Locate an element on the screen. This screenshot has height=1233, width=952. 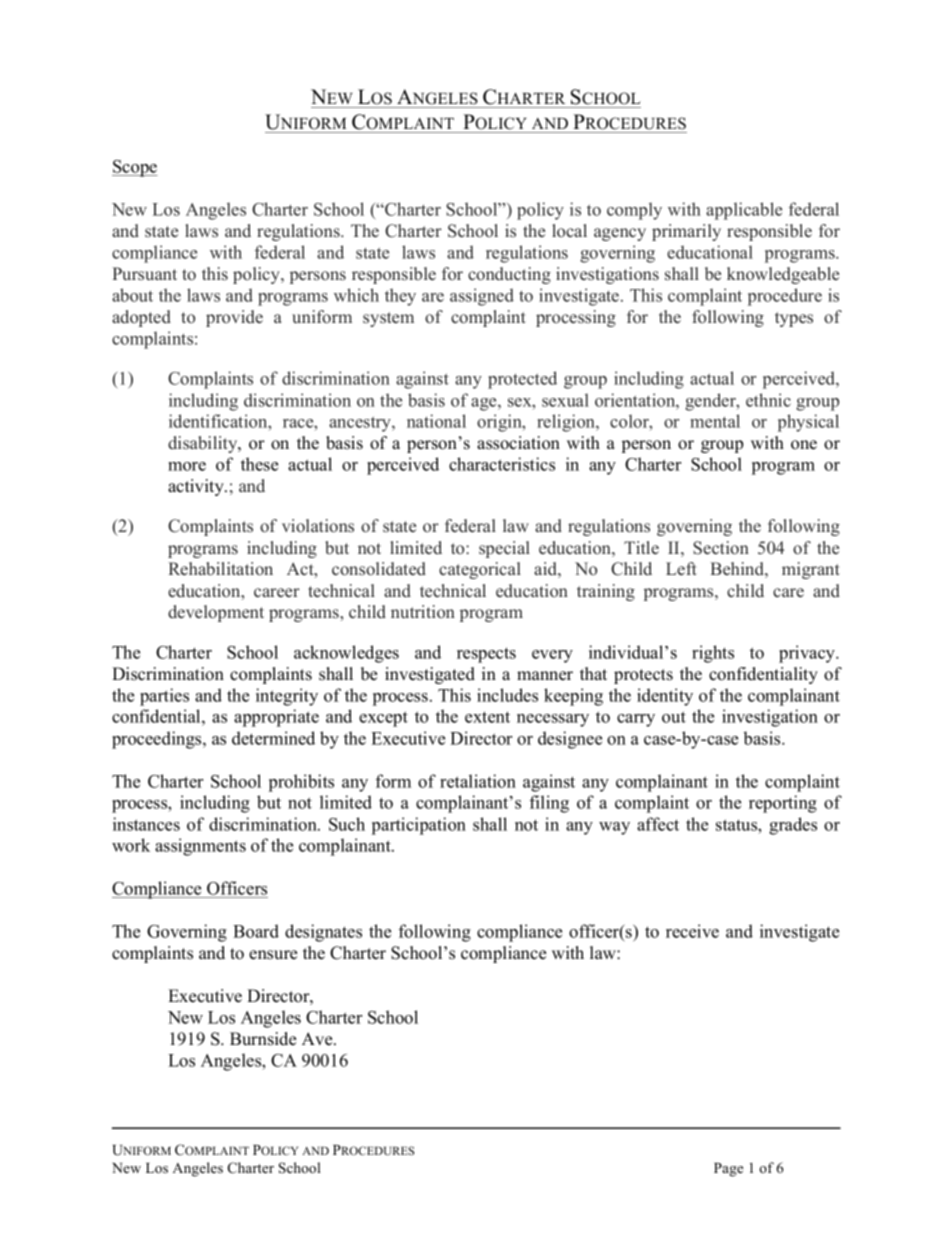
receive is located at coordinates (692, 931).
